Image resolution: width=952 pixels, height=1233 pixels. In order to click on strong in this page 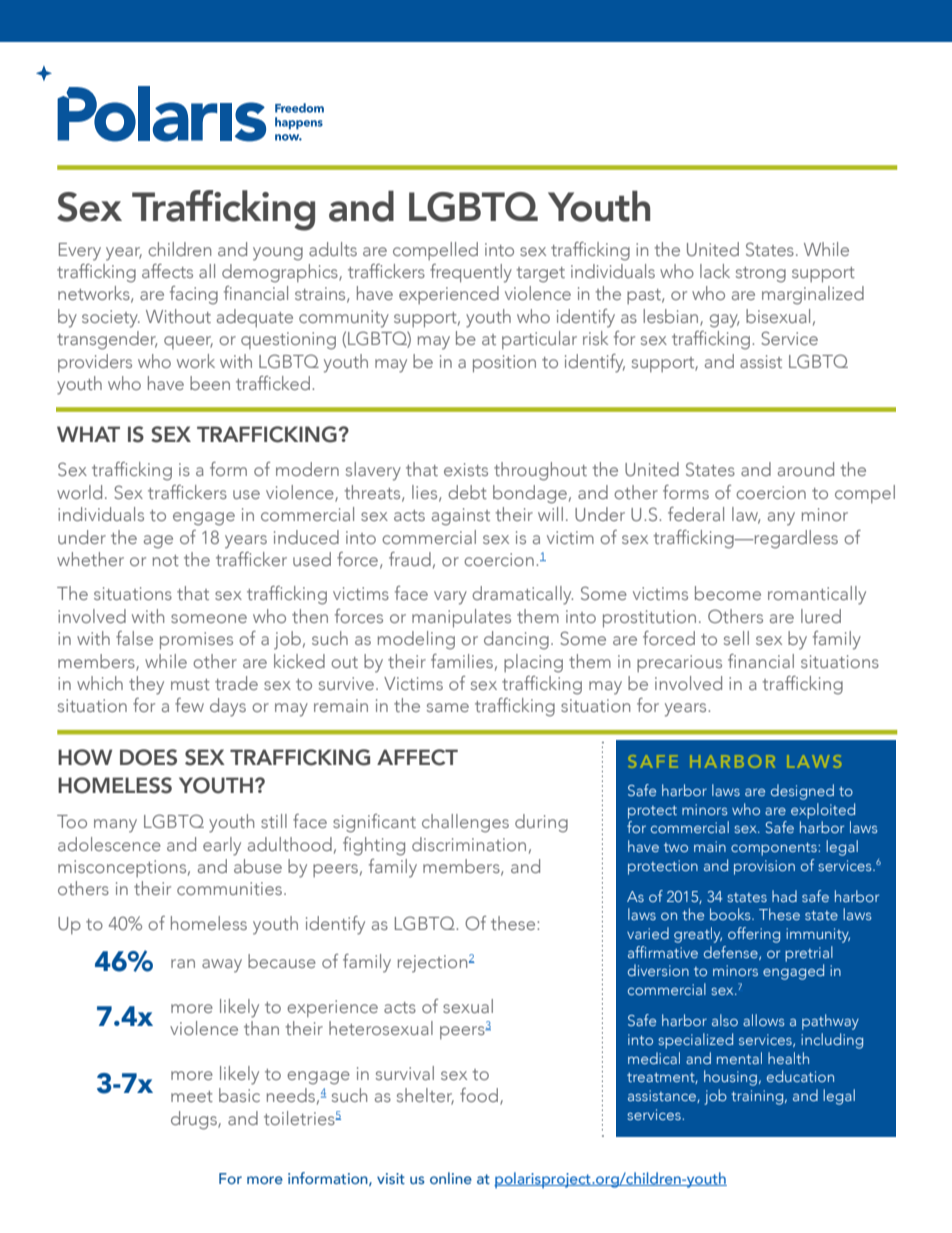, I will do `click(761, 275)`.
